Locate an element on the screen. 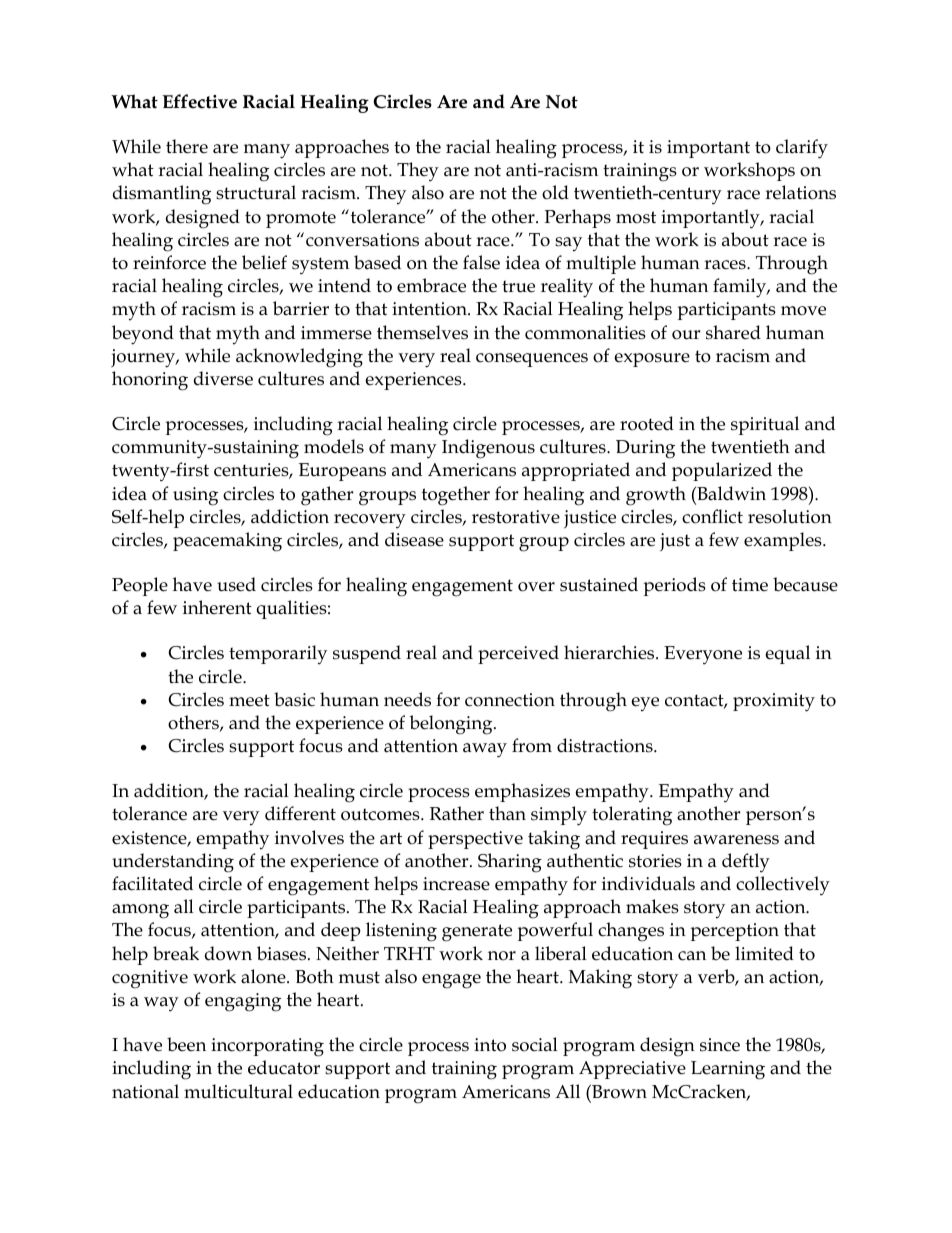  inherent is located at coordinates (217, 607).
